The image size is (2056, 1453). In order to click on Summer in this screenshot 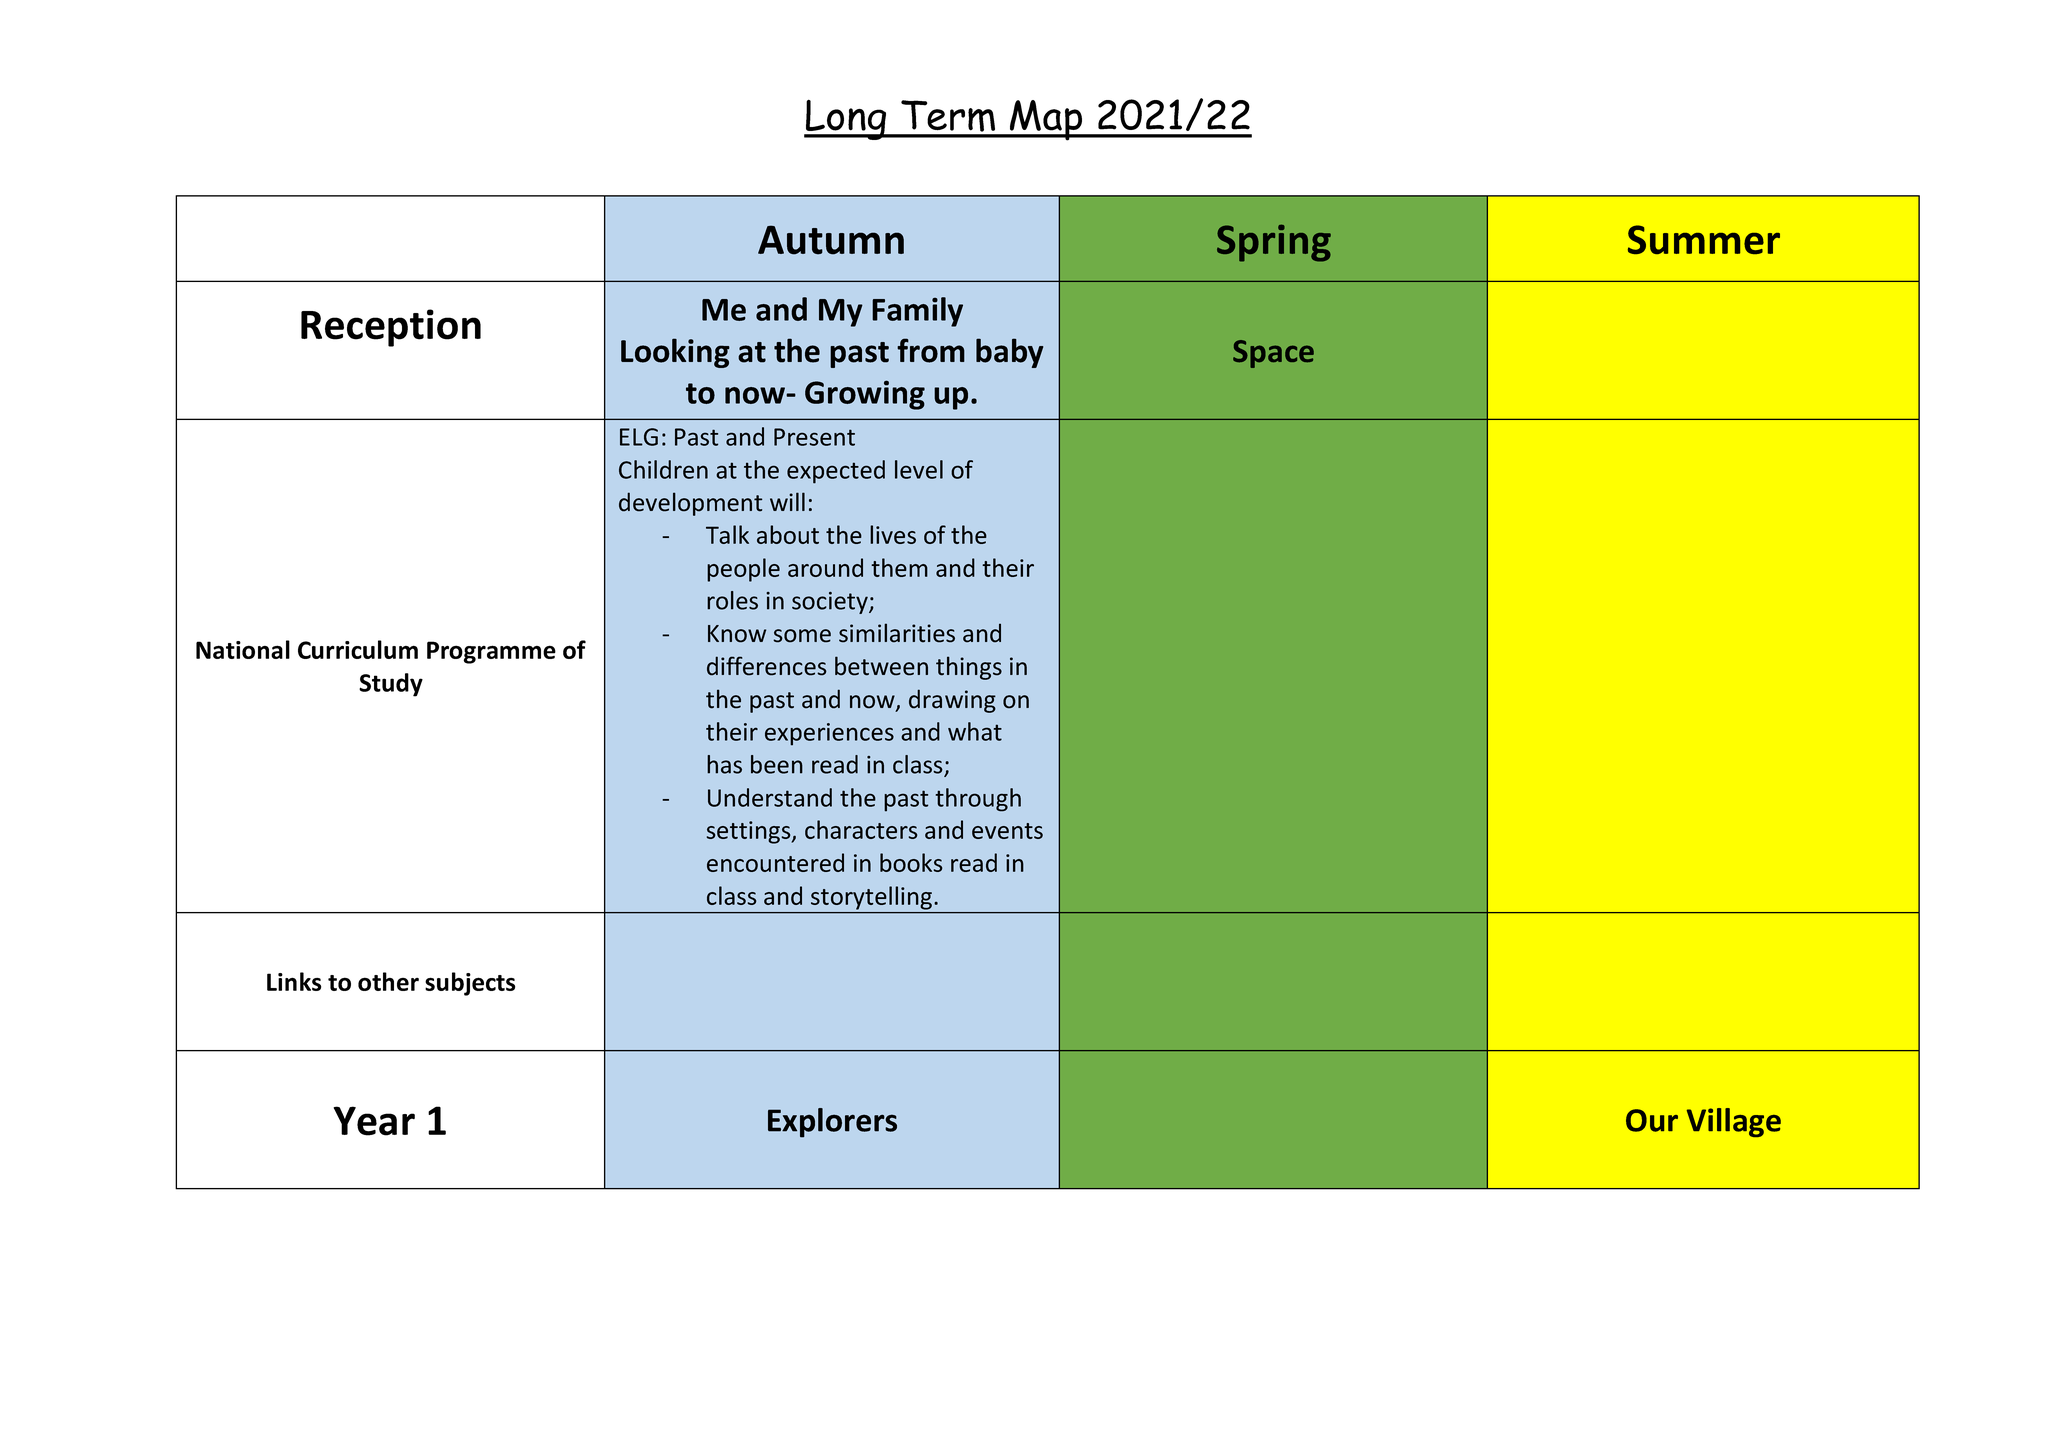, I will do `click(1704, 239)`.
